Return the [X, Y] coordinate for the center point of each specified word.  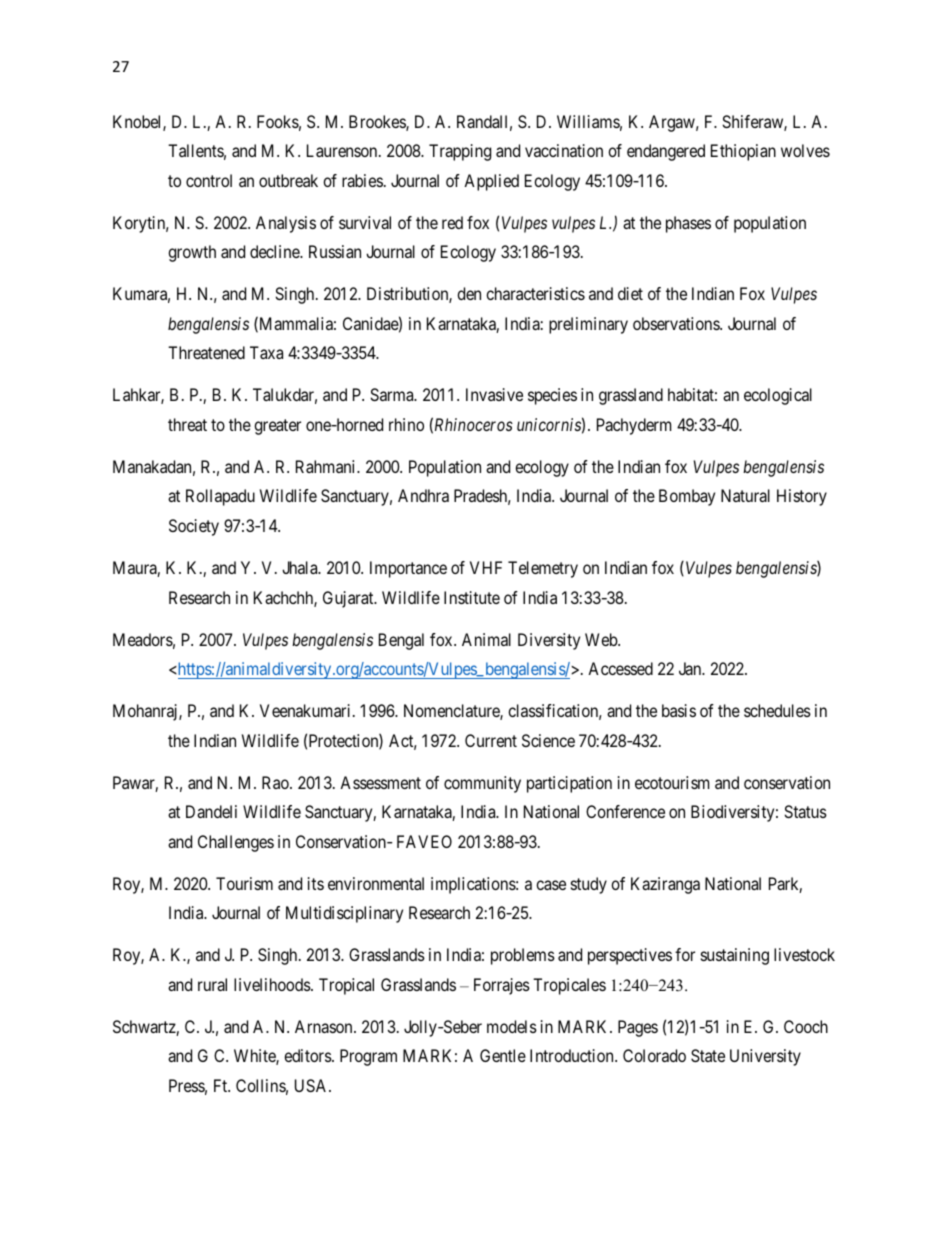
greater [277, 427]
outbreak [288, 180]
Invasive [494, 394]
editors [308, 1055]
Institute [472, 597]
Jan [691, 668]
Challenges [236, 843]
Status [805, 811]
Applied [491, 182]
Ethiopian [743, 152]
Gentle [503, 1055]
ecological [778, 396]
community [482, 784]
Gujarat [349, 599]
